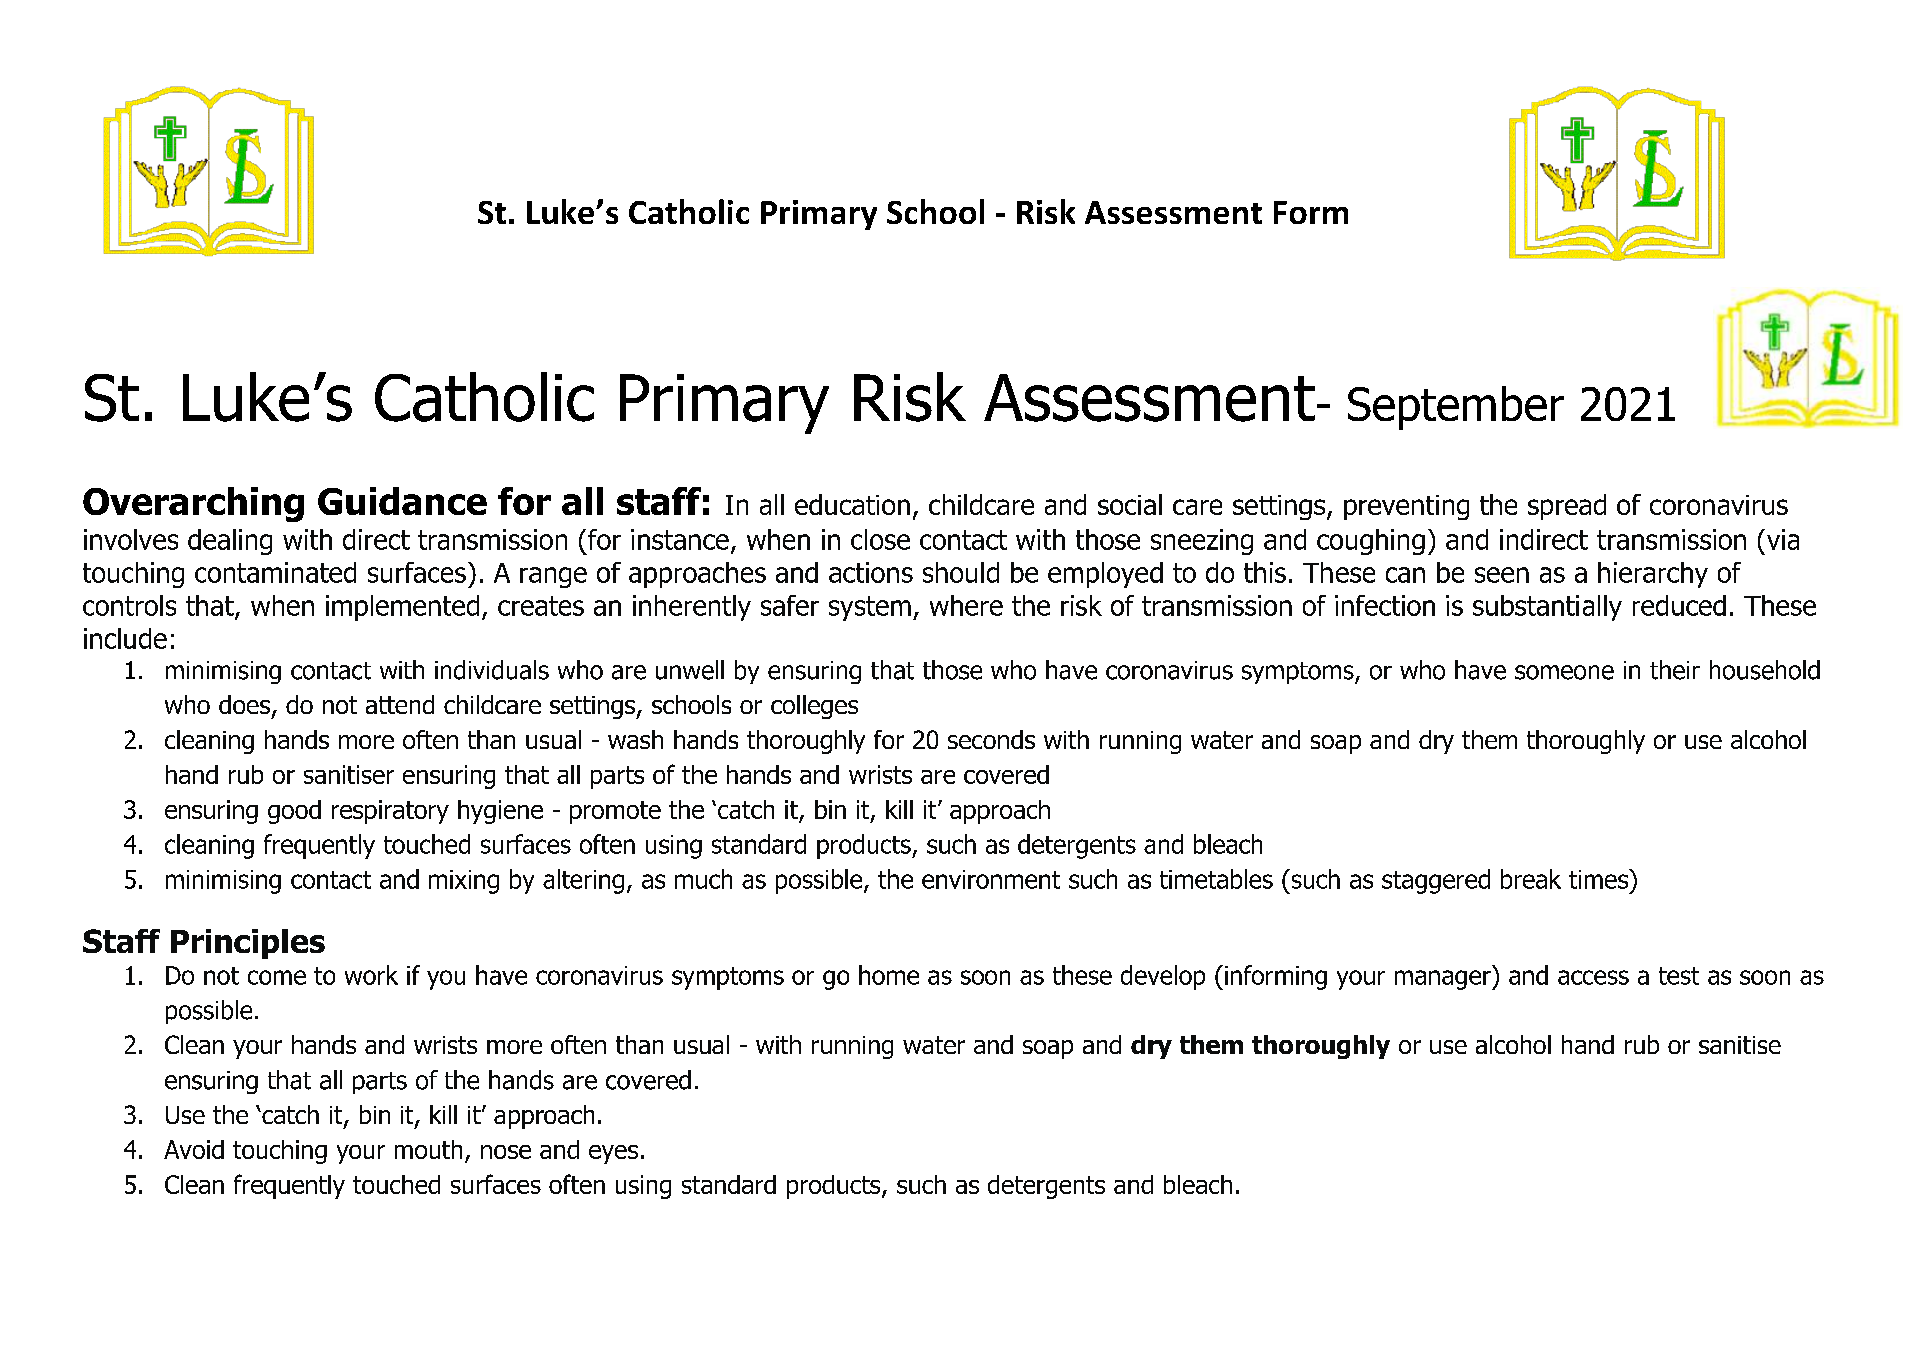 Image resolution: width=1921 pixels, height=1358 pixels. Describe the element at coordinates (880, 539) in the screenshot. I see `close` at that location.
